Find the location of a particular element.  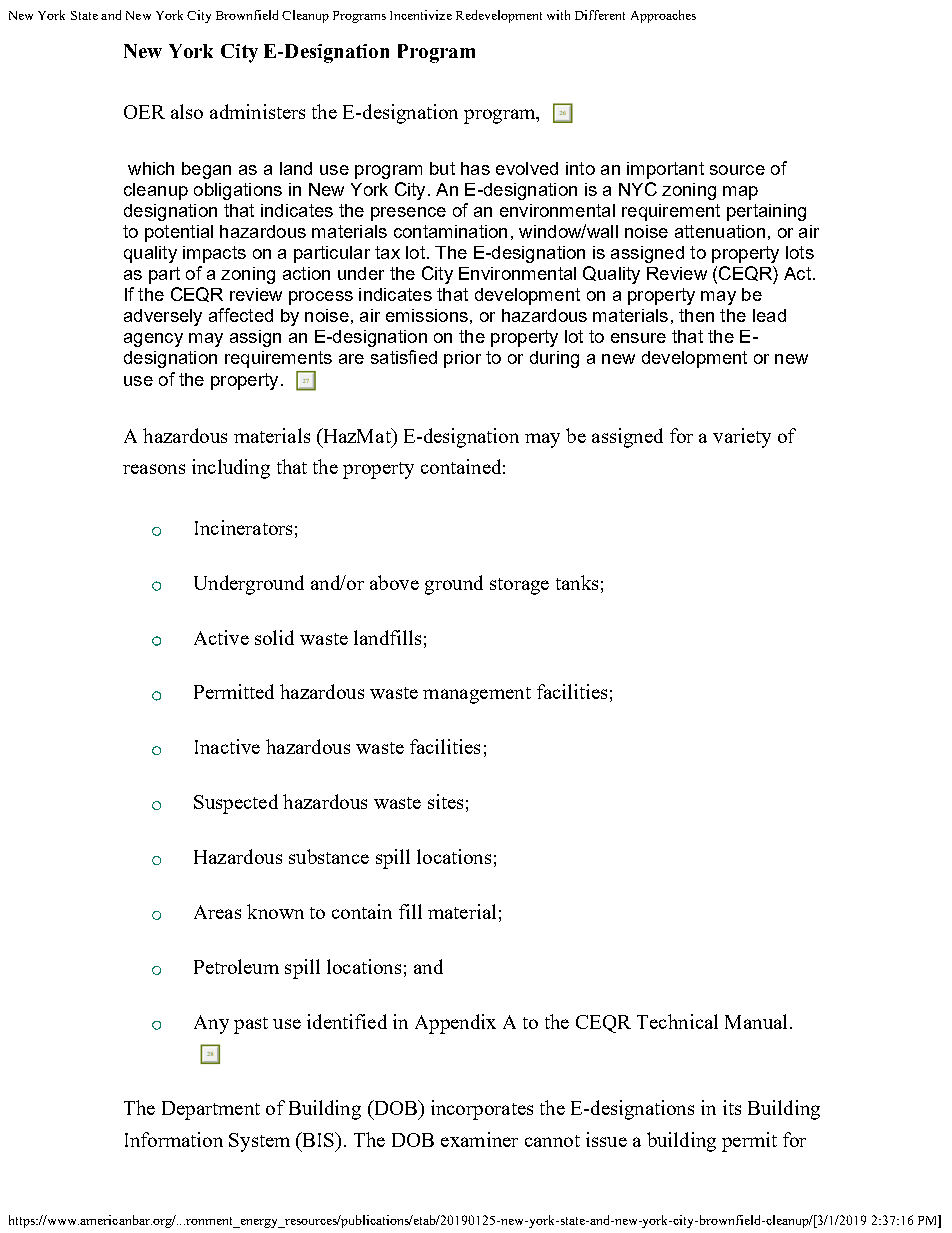

Incentivize is located at coordinates (421, 15).
